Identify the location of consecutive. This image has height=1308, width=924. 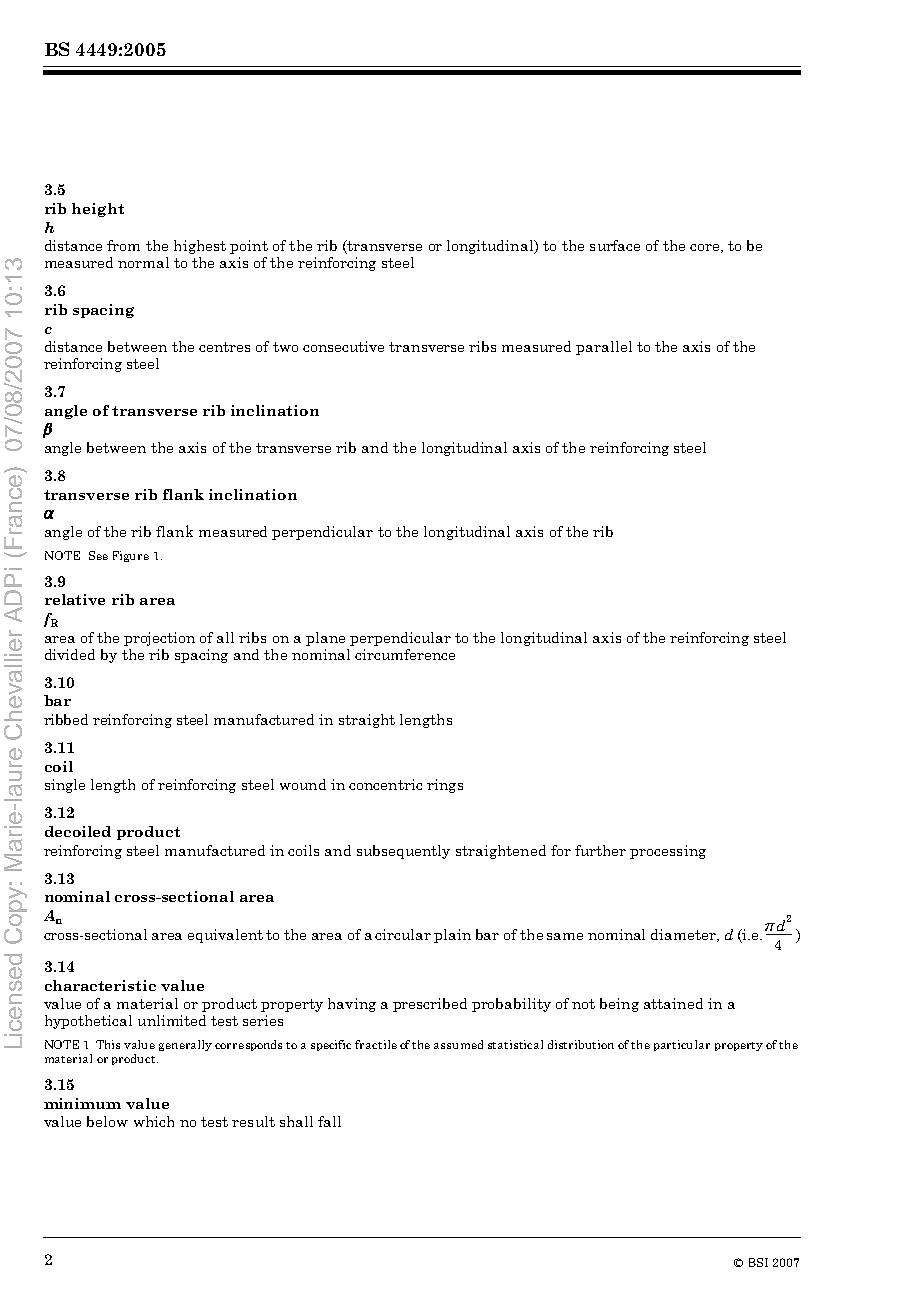
(343, 346).
